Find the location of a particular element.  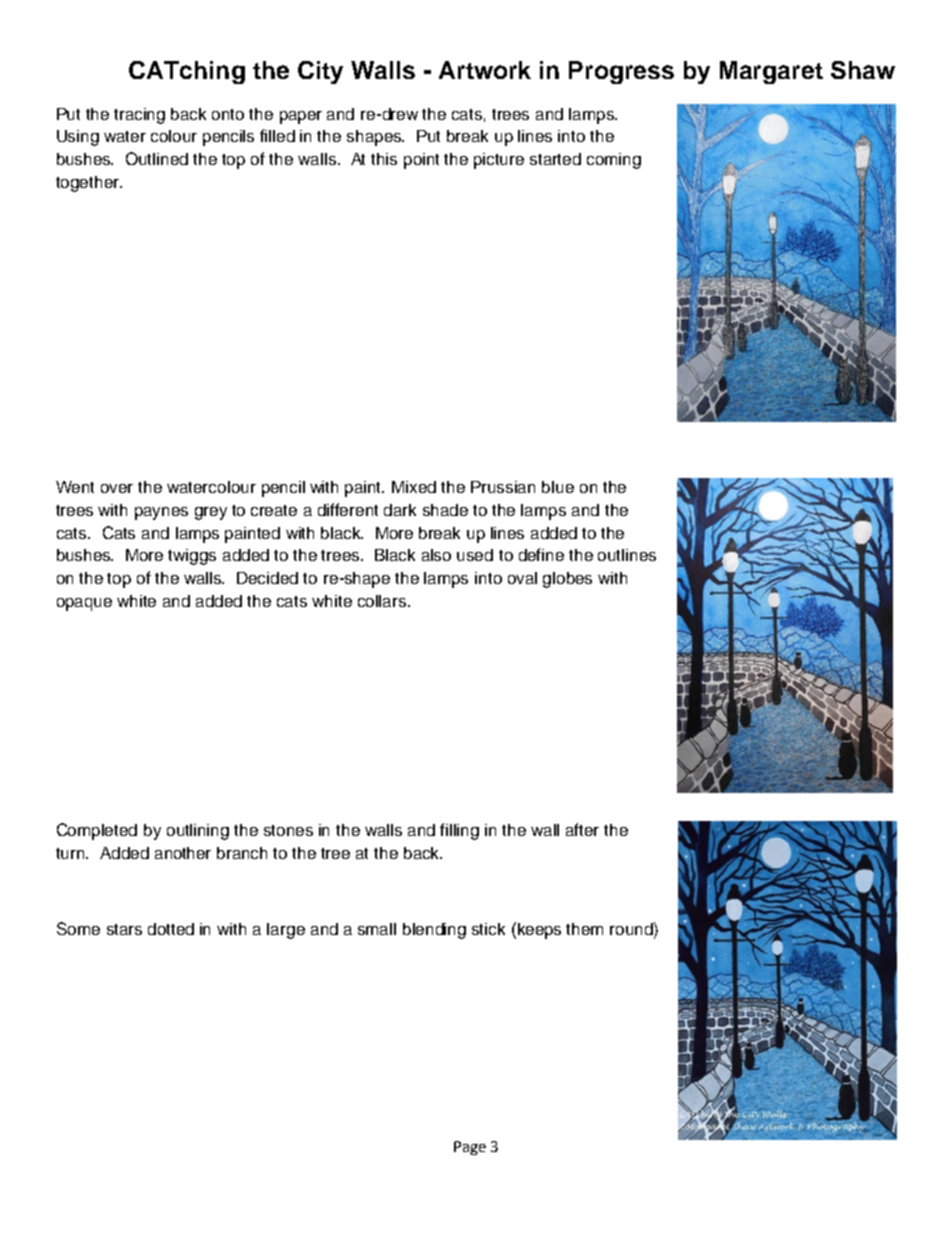

Page is located at coordinates (470, 1148).
